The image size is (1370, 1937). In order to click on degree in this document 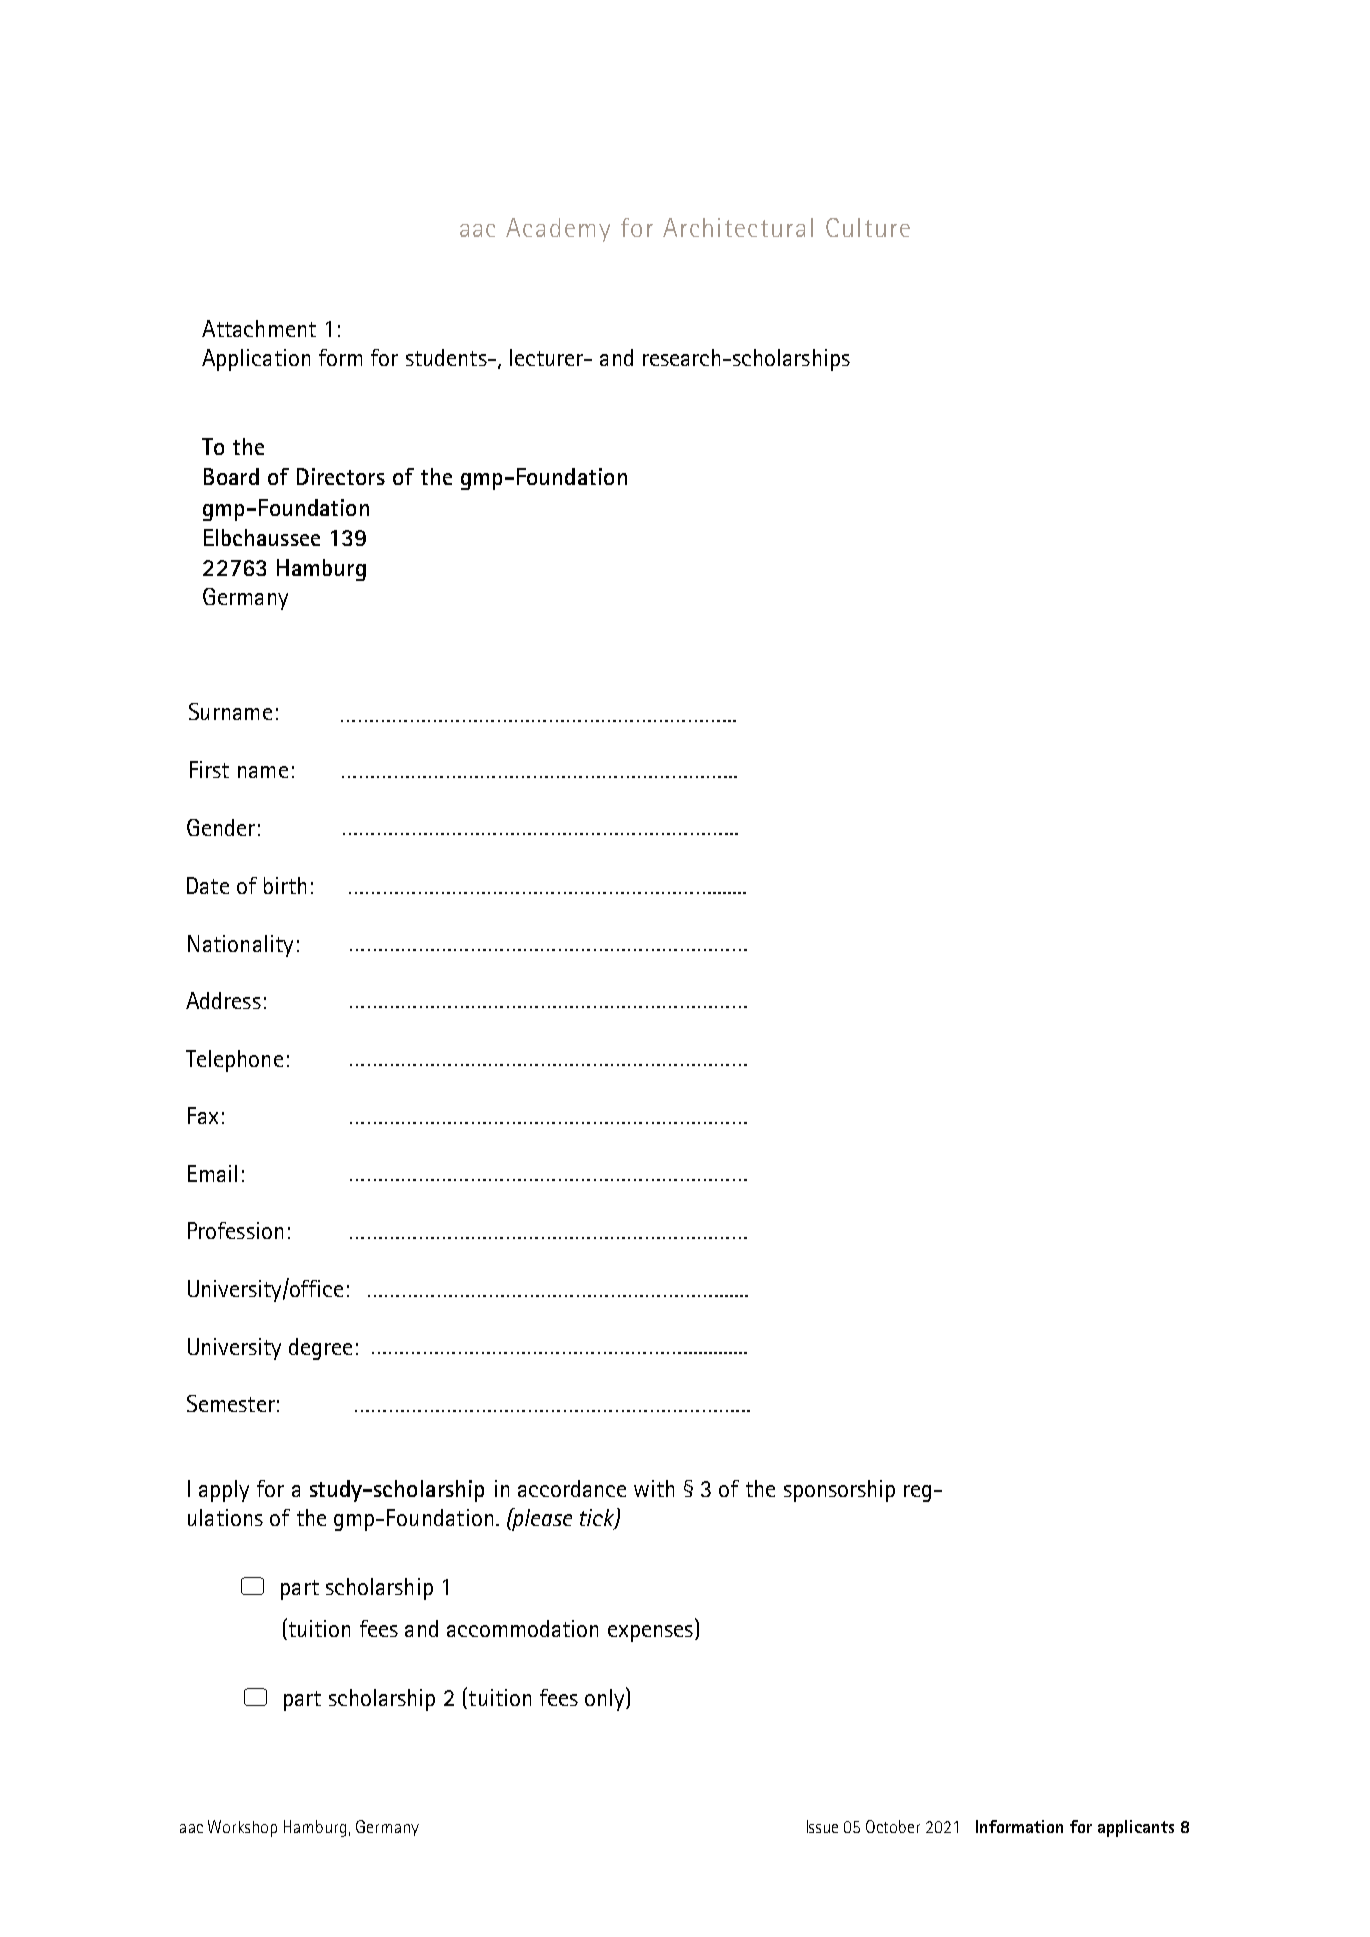, I will do `click(320, 1349)`.
